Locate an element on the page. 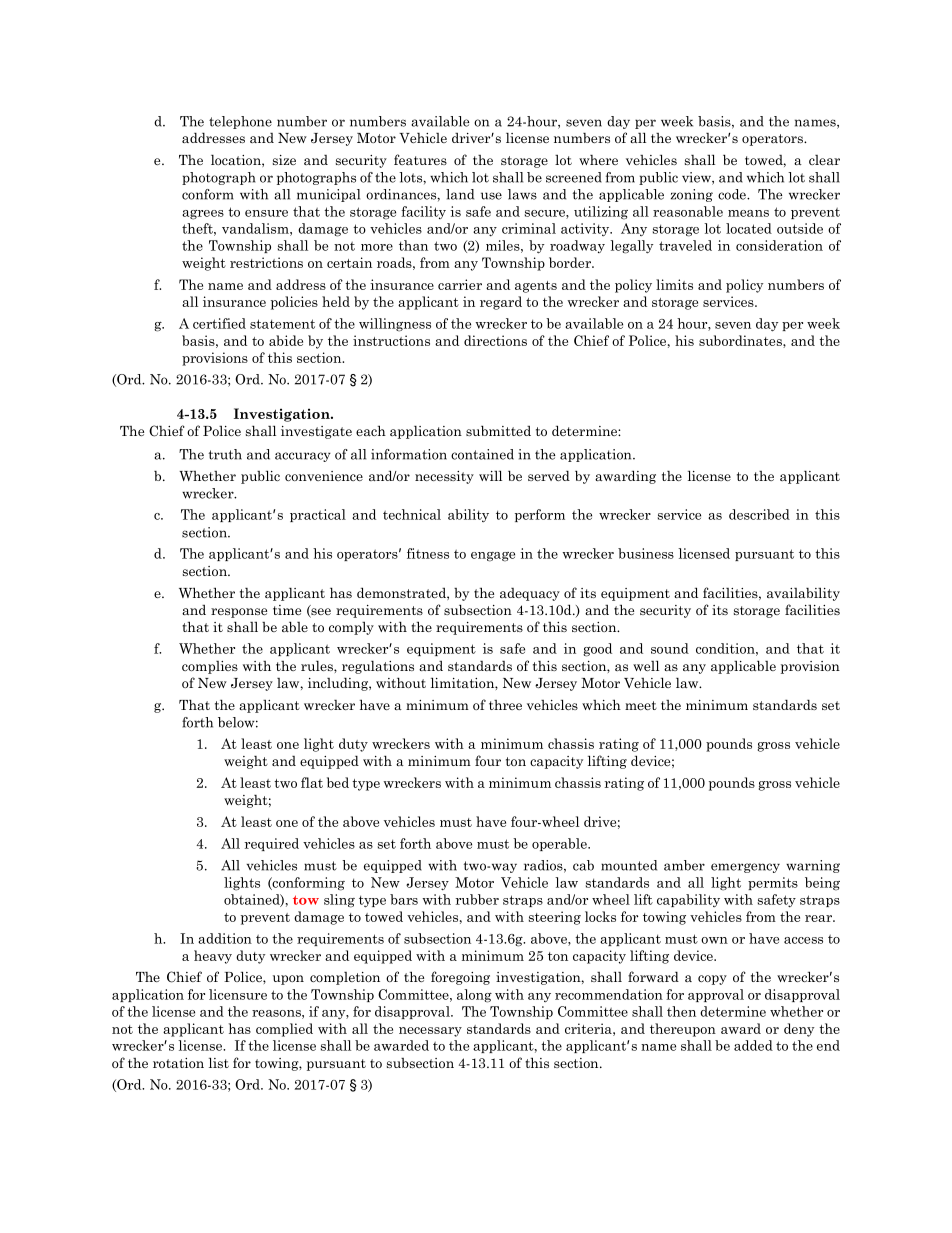 Image resolution: width=952 pixels, height=1233 pixels. use is located at coordinates (491, 196).
